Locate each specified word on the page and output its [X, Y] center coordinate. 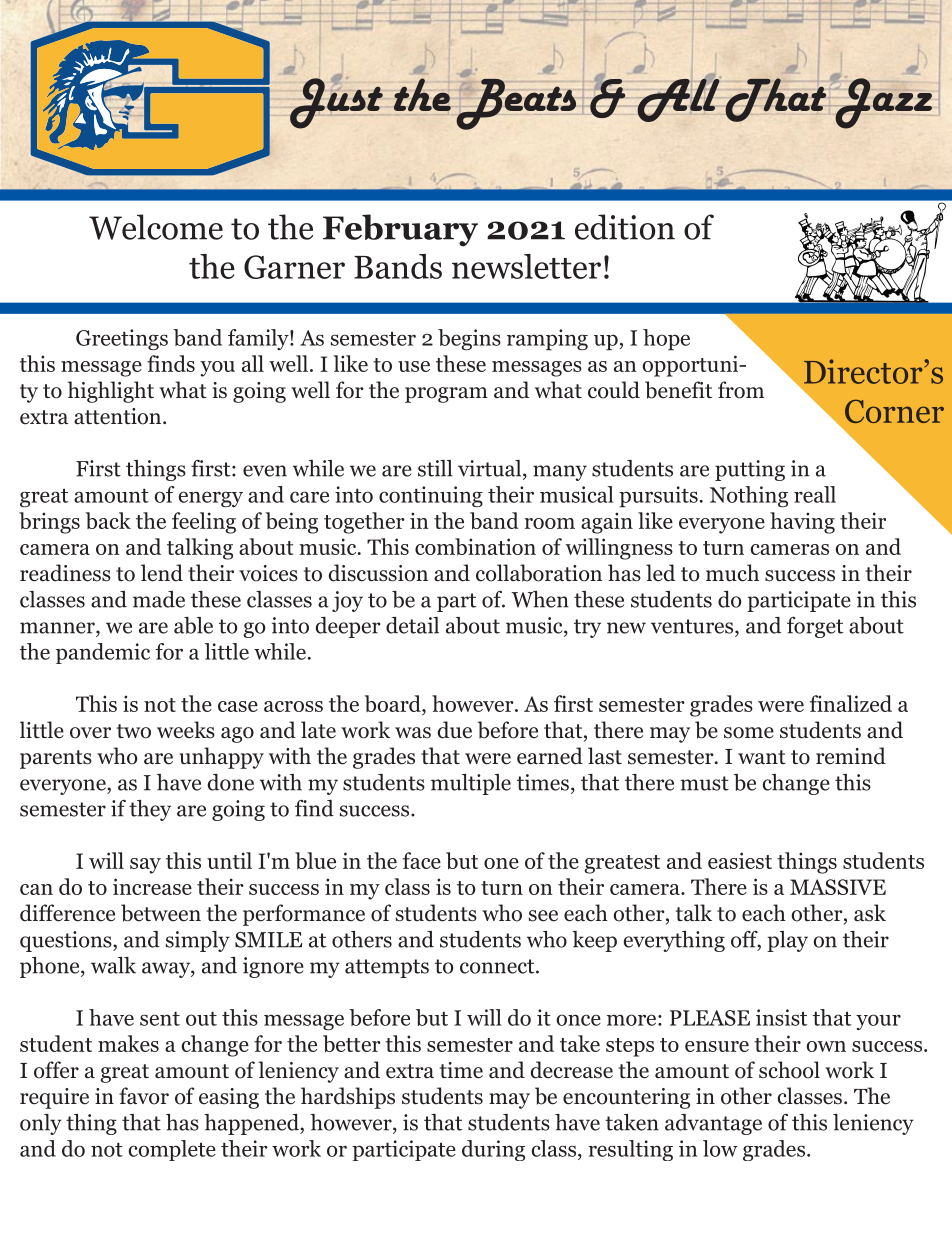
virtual [491, 469]
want [762, 757]
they [150, 810]
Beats [516, 103]
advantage [713, 1124]
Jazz [882, 102]
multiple [471, 784]
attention [119, 416]
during [493, 1150]
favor [144, 1096]
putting [750, 470]
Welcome [156, 227]
